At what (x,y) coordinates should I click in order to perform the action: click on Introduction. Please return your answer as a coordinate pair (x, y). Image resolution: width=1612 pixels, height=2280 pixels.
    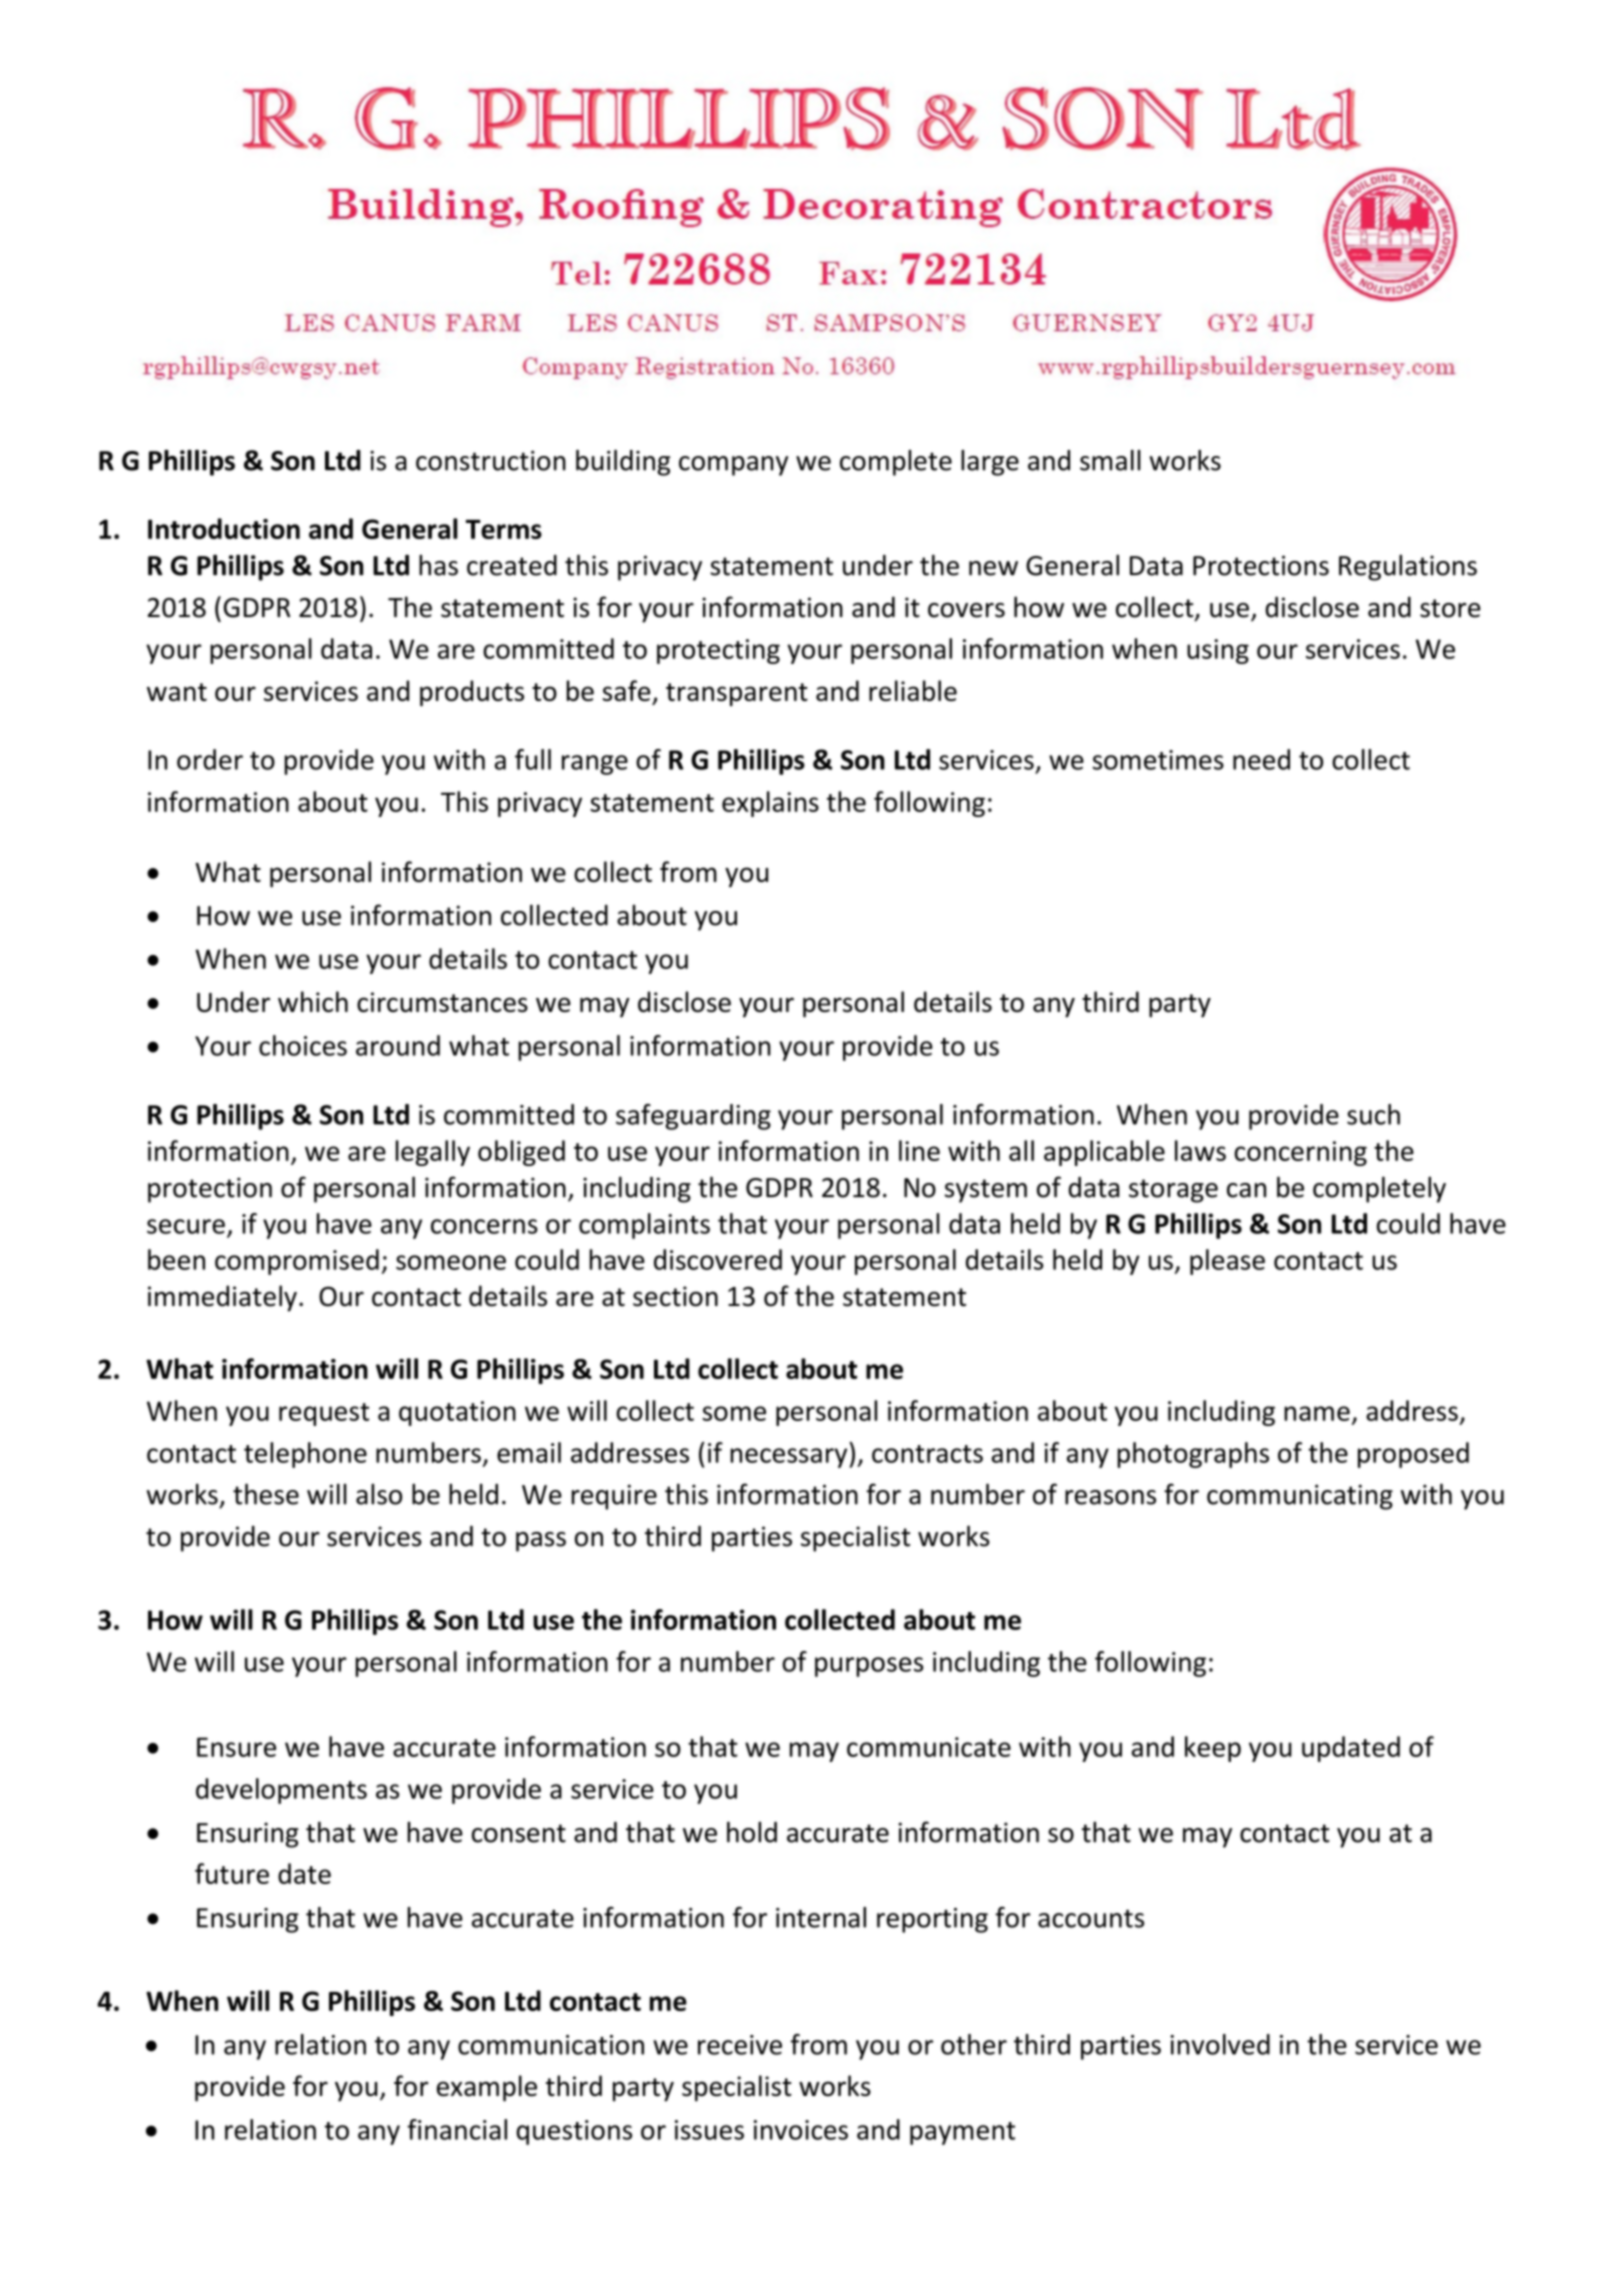
    Looking at the image, I should click on (224, 528).
